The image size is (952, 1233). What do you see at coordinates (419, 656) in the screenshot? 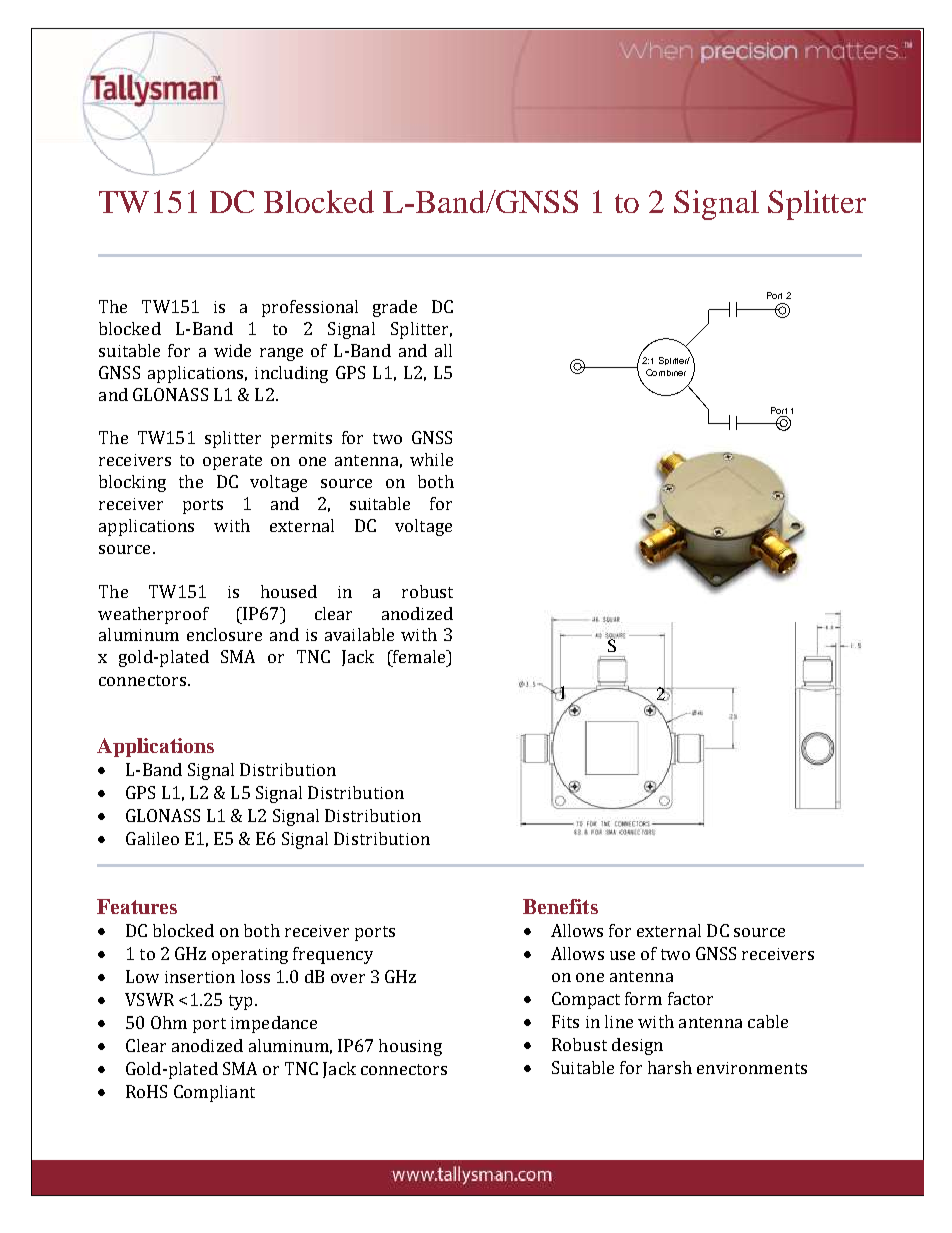
I see `female` at bounding box center [419, 656].
